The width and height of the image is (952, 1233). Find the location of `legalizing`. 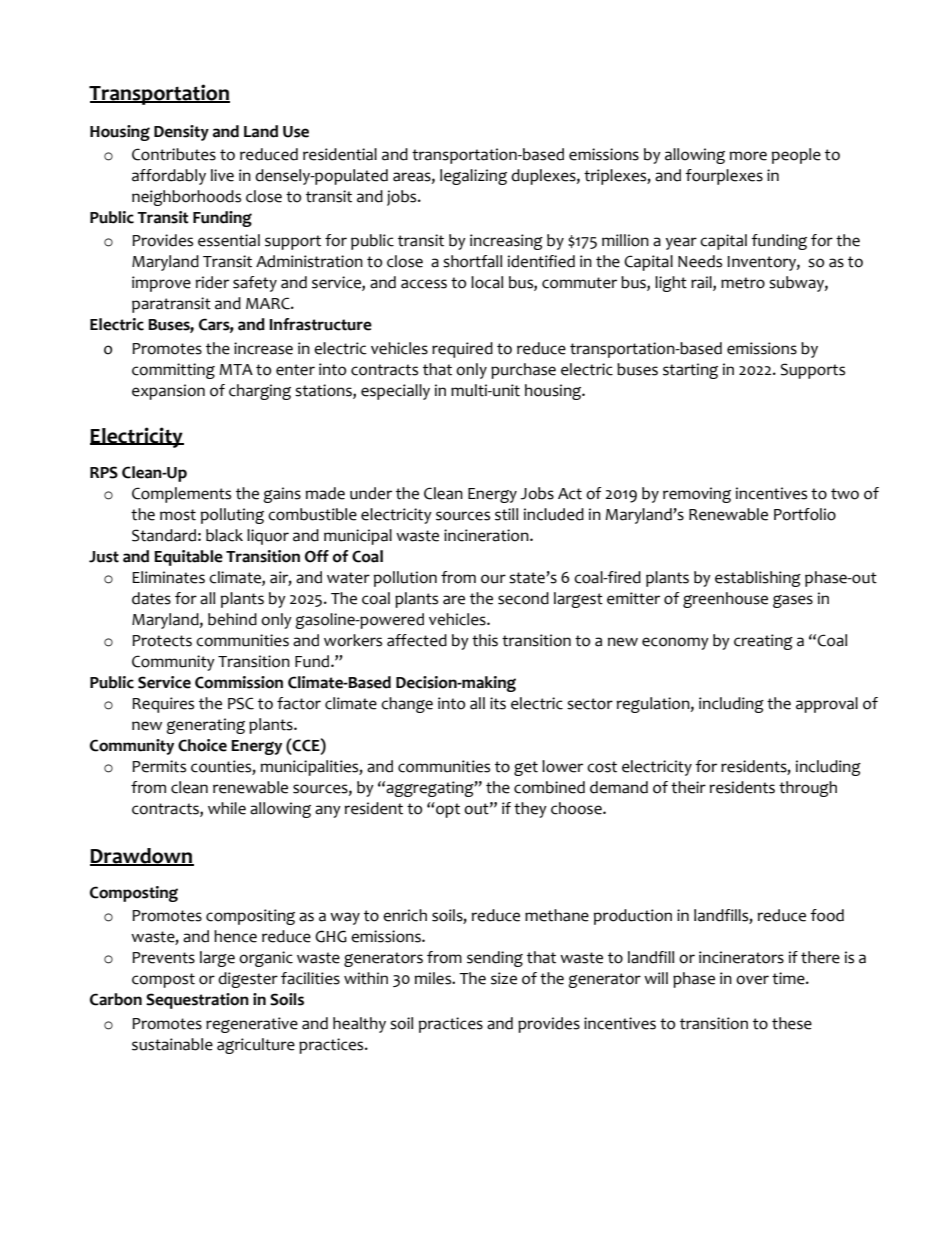

legalizing is located at coordinates (473, 177).
